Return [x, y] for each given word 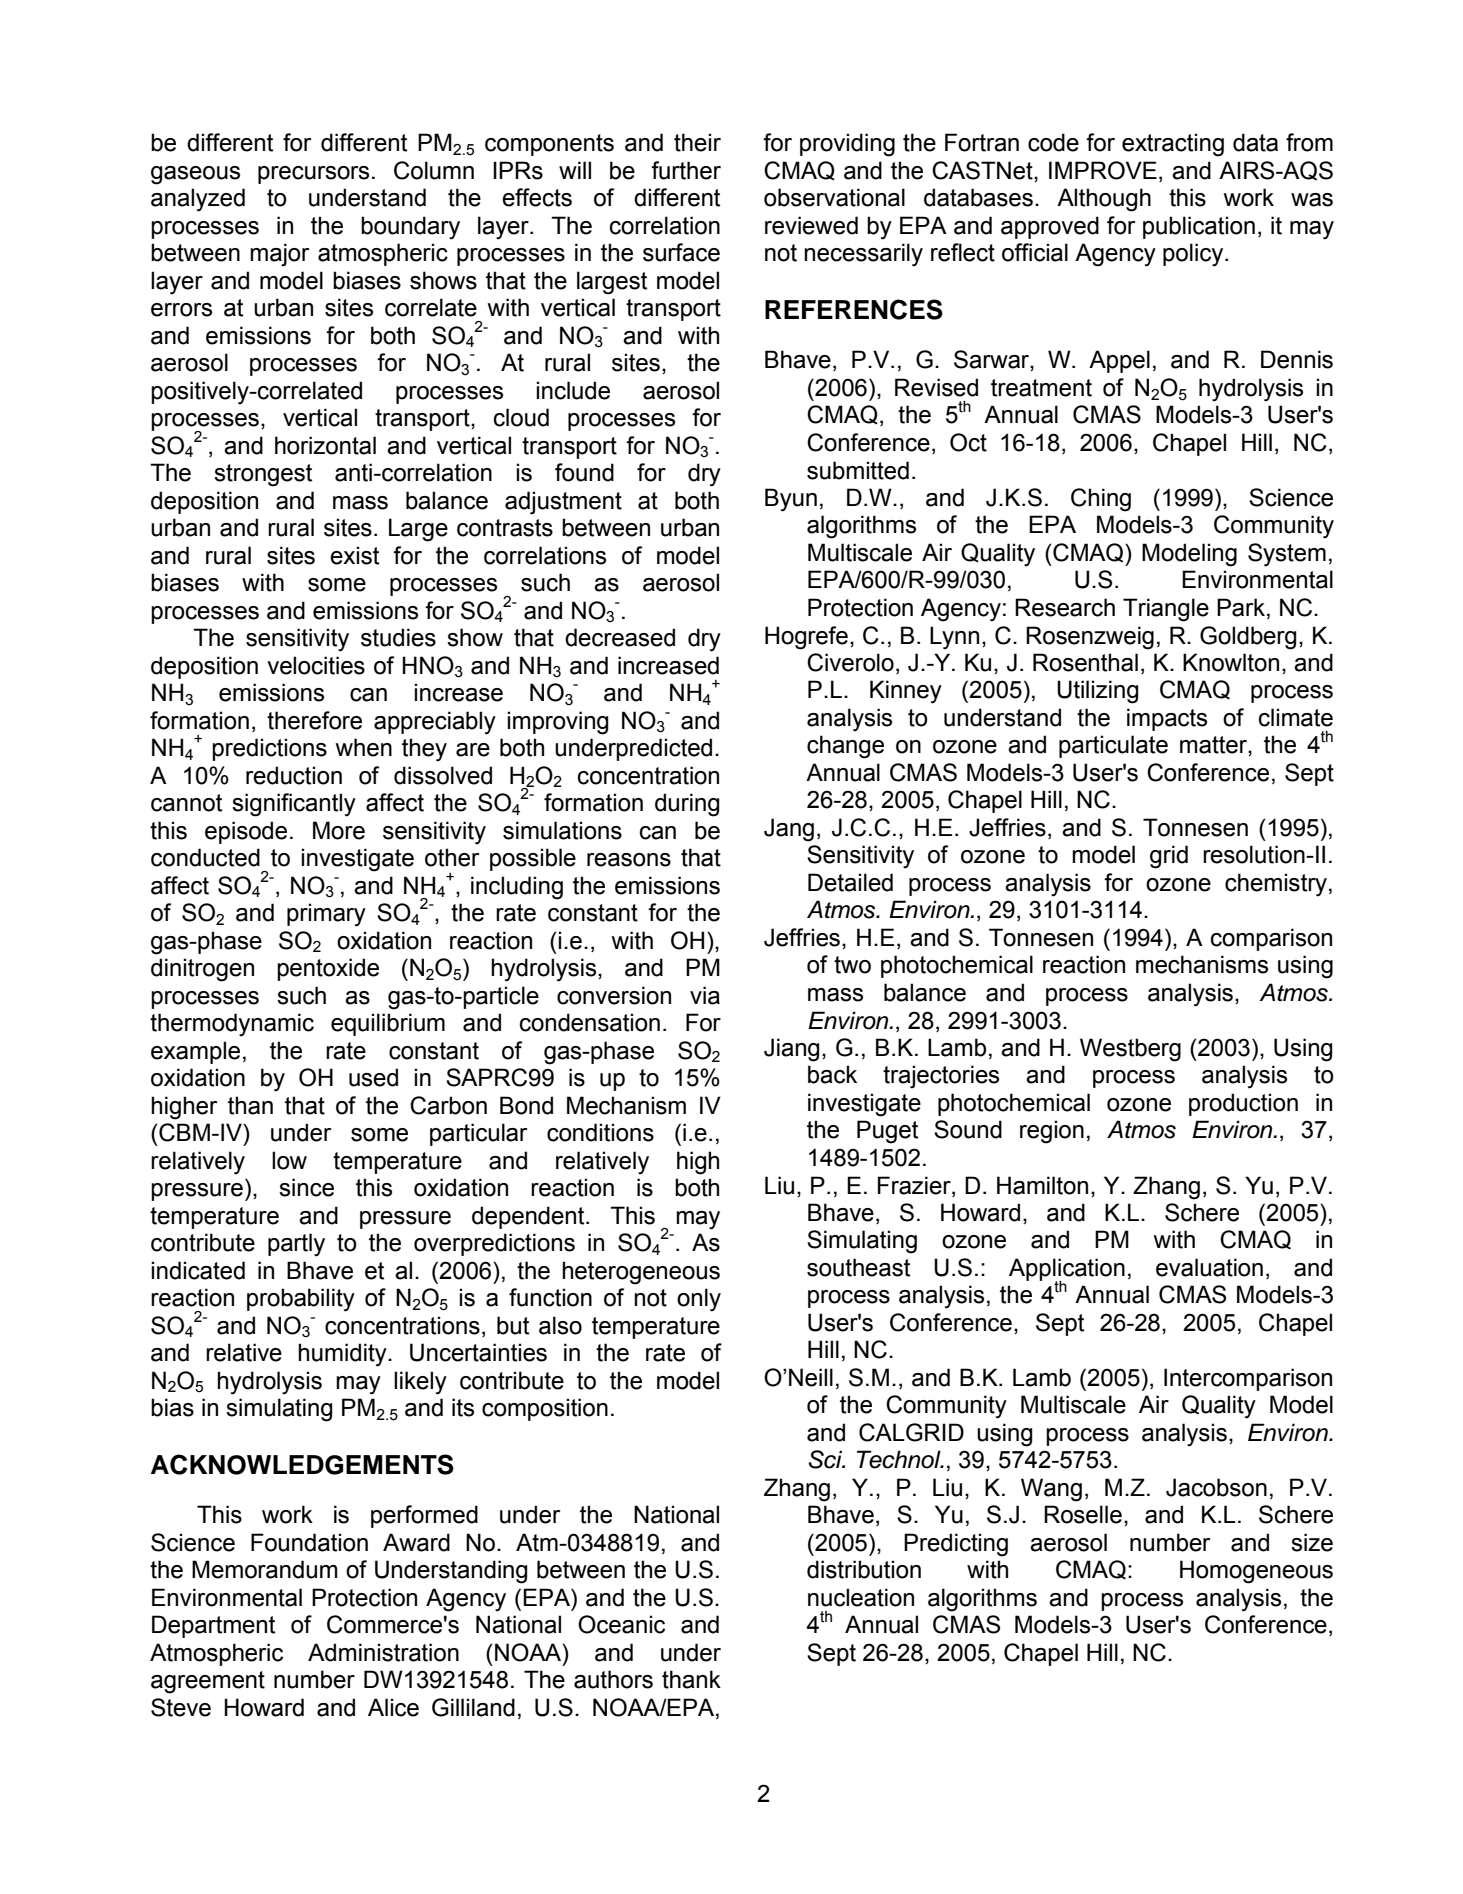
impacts [1167, 719]
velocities [316, 665]
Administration [383, 1652]
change [845, 747]
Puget [887, 1132]
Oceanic [621, 1624]
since [306, 1187]
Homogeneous [1256, 1572]
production [1243, 1104]
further [686, 170]
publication [1199, 227]
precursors [313, 175]
